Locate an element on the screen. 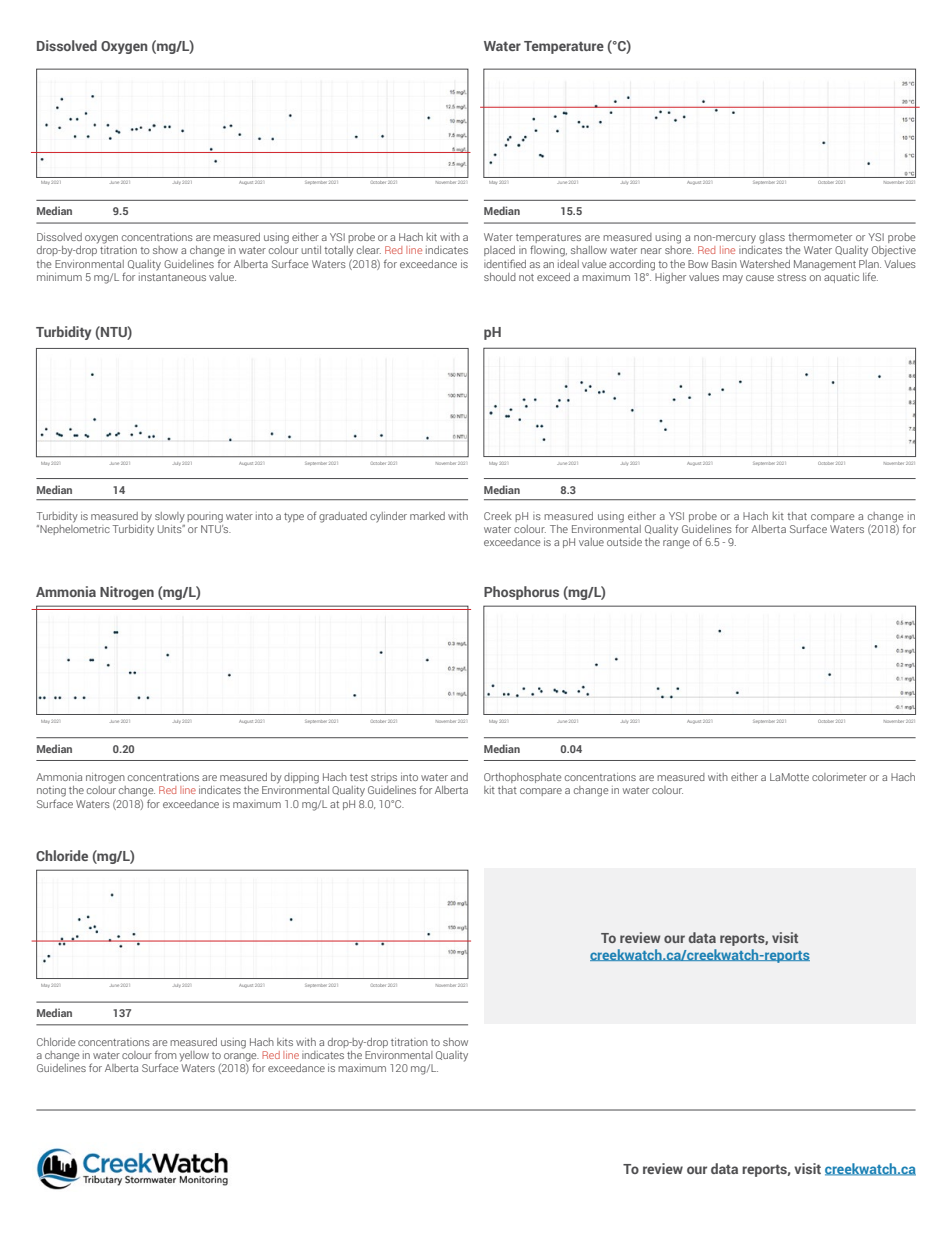 Image resolution: width=952 pixels, height=1233 pixels. from is located at coordinates (166, 1054).
